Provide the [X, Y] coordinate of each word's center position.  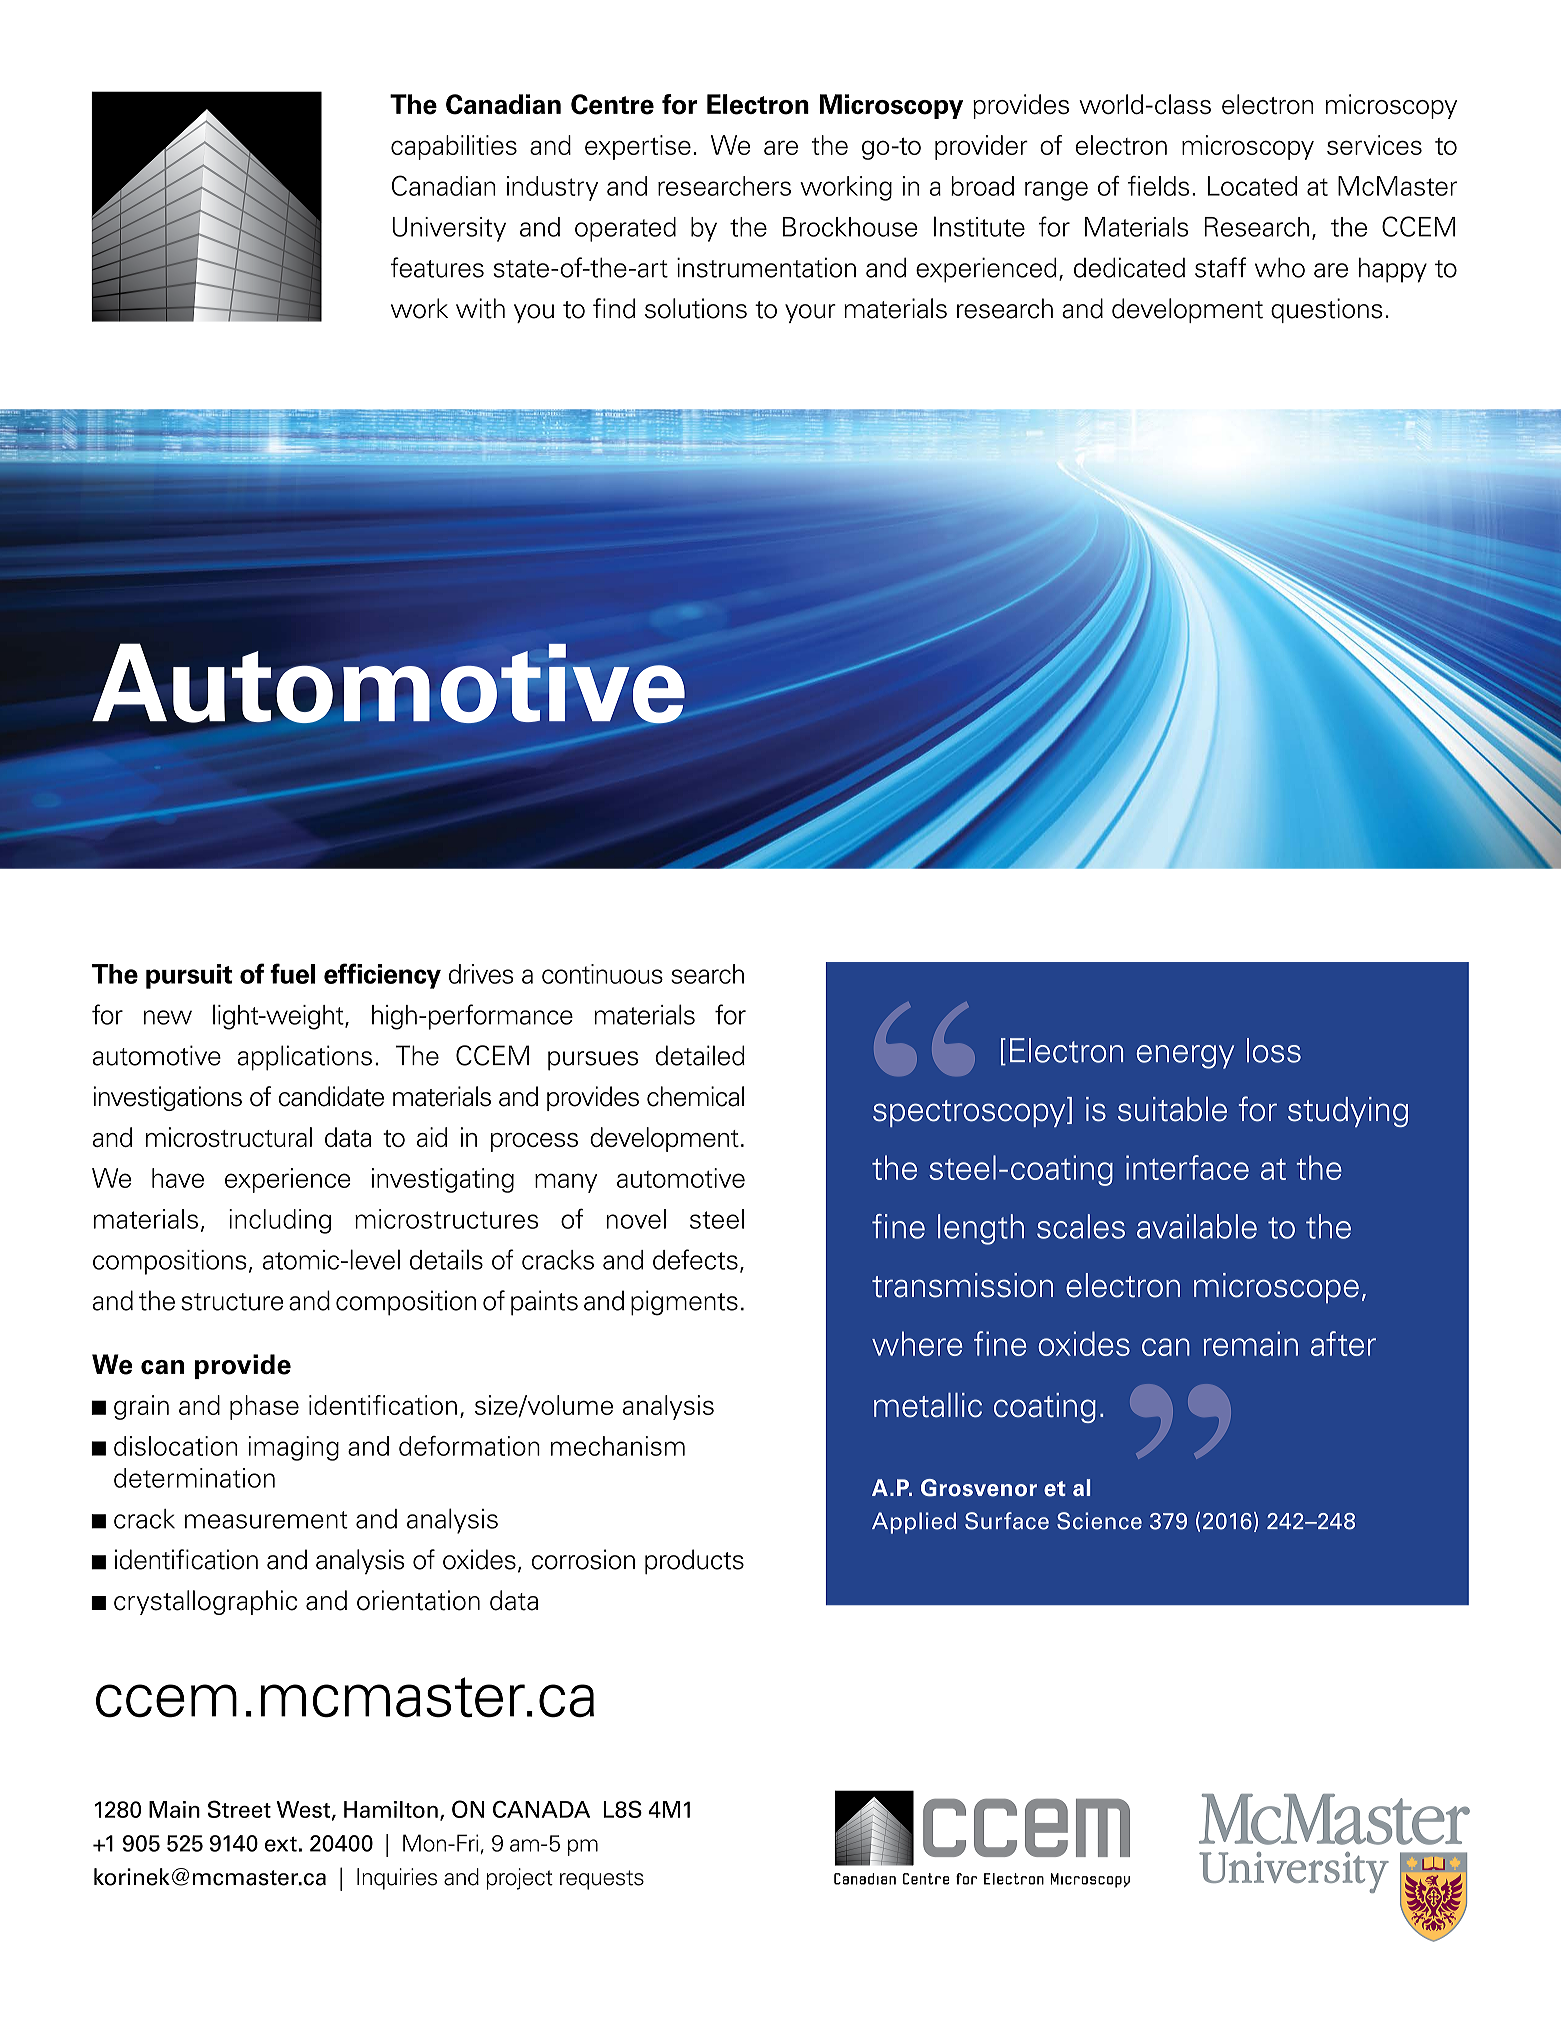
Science [1099, 1521]
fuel [292, 973]
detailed [700, 1055]
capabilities [454, 147]
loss [1274, 1050]
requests [602, 1880]
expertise [638, 147]
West [303, 1809]
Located [1252, 186]
